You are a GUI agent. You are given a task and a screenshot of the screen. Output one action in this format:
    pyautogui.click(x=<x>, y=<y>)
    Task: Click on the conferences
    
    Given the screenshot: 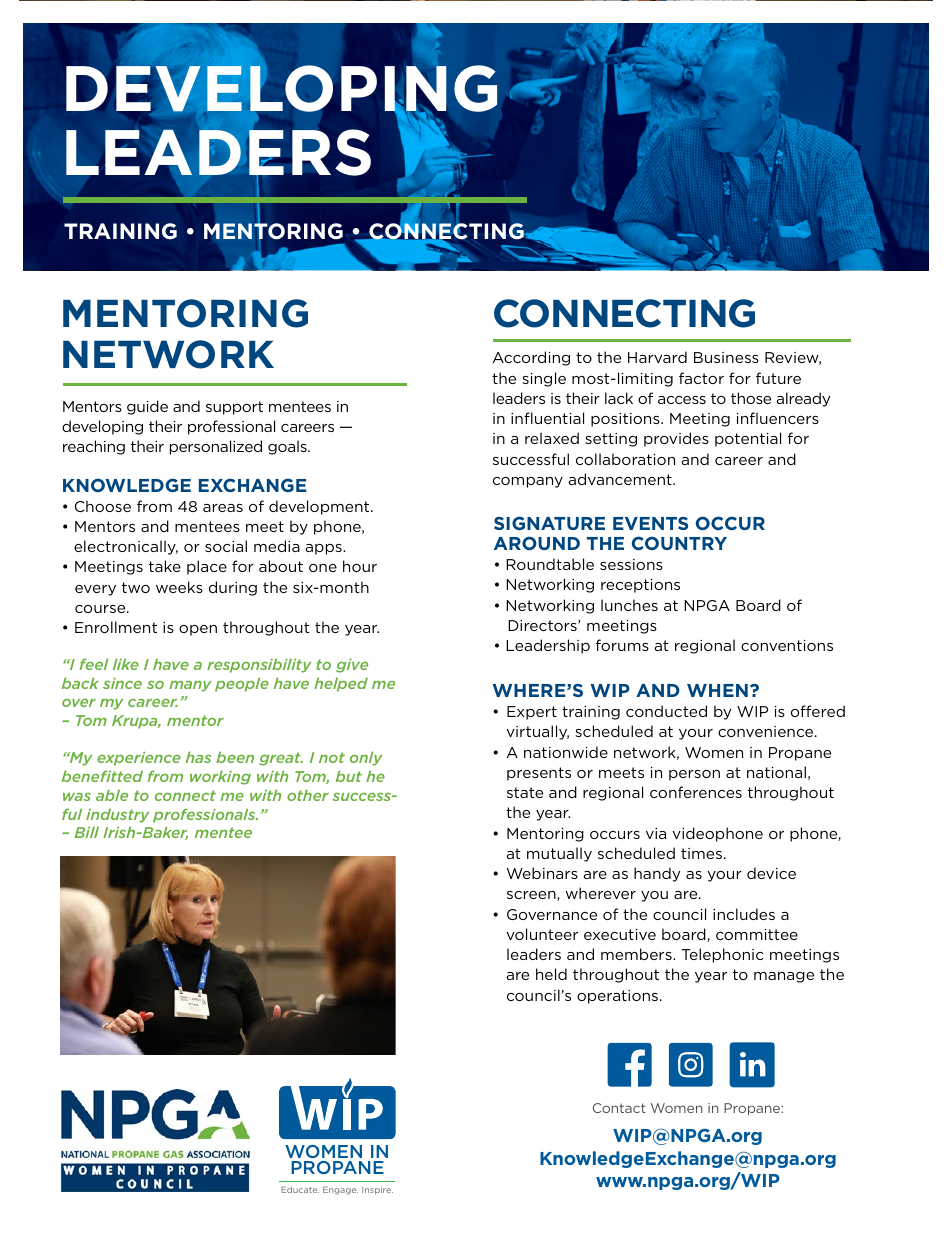 What is the action you would take?
    pyautogui.click(x=696, y=792)
